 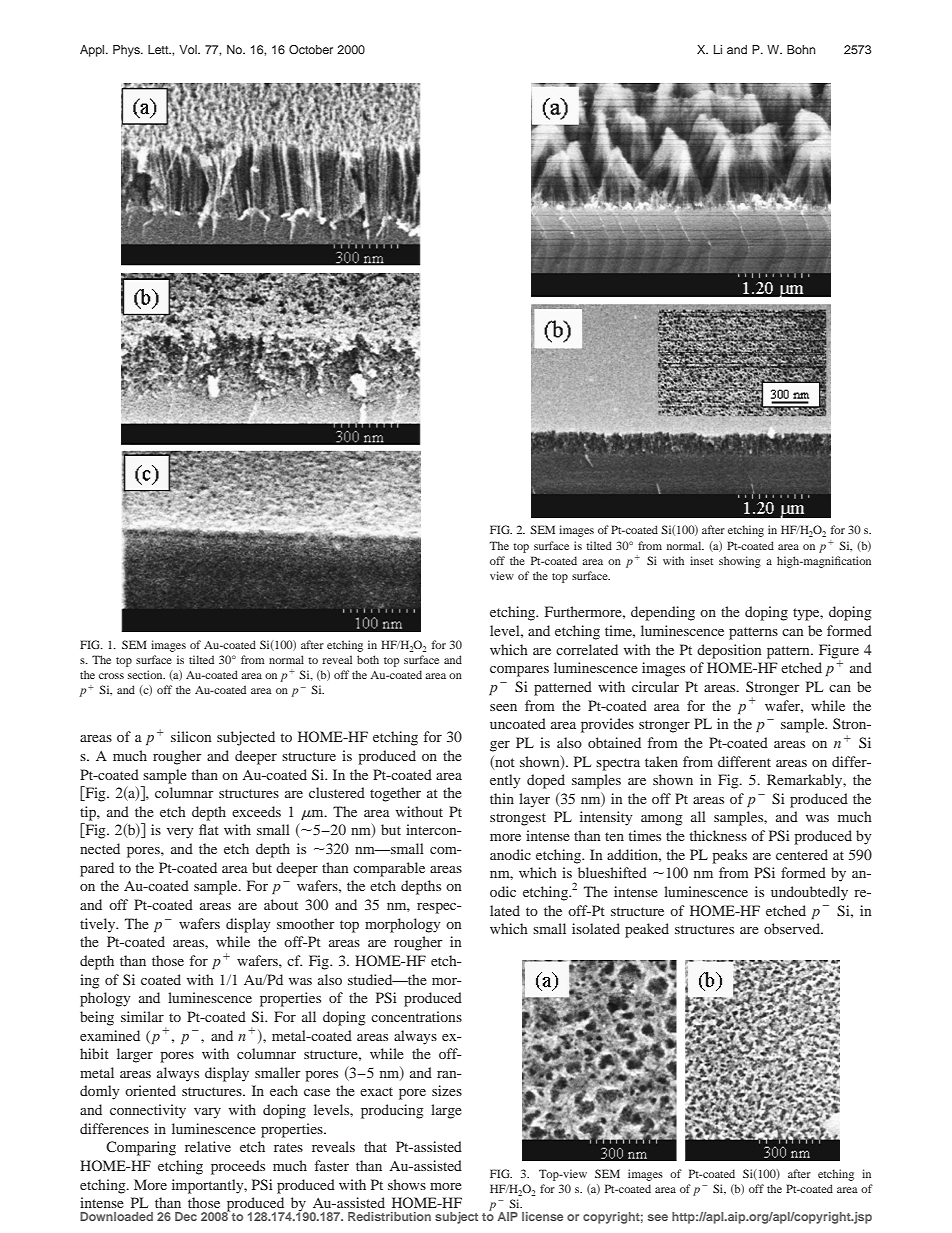 I want to click on showing, so click(x=740, y=562).
